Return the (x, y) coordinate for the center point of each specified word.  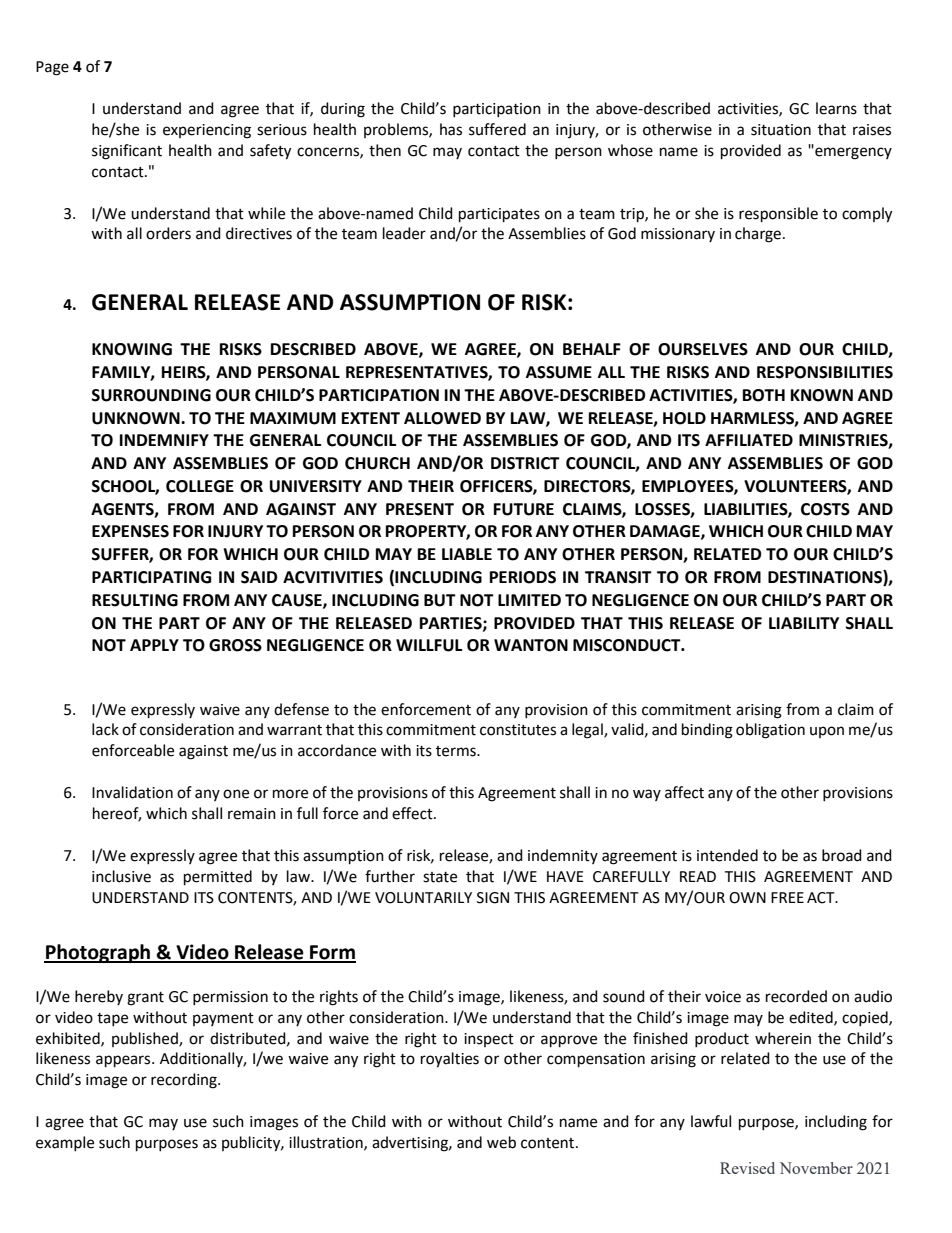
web (501, 1142)
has (451, 129)
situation (781, 130)
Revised (747, 1168)
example (65, 1143)
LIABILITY (804, 623)
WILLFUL (429, 645)
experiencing (207, 131)
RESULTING (135, 600)
